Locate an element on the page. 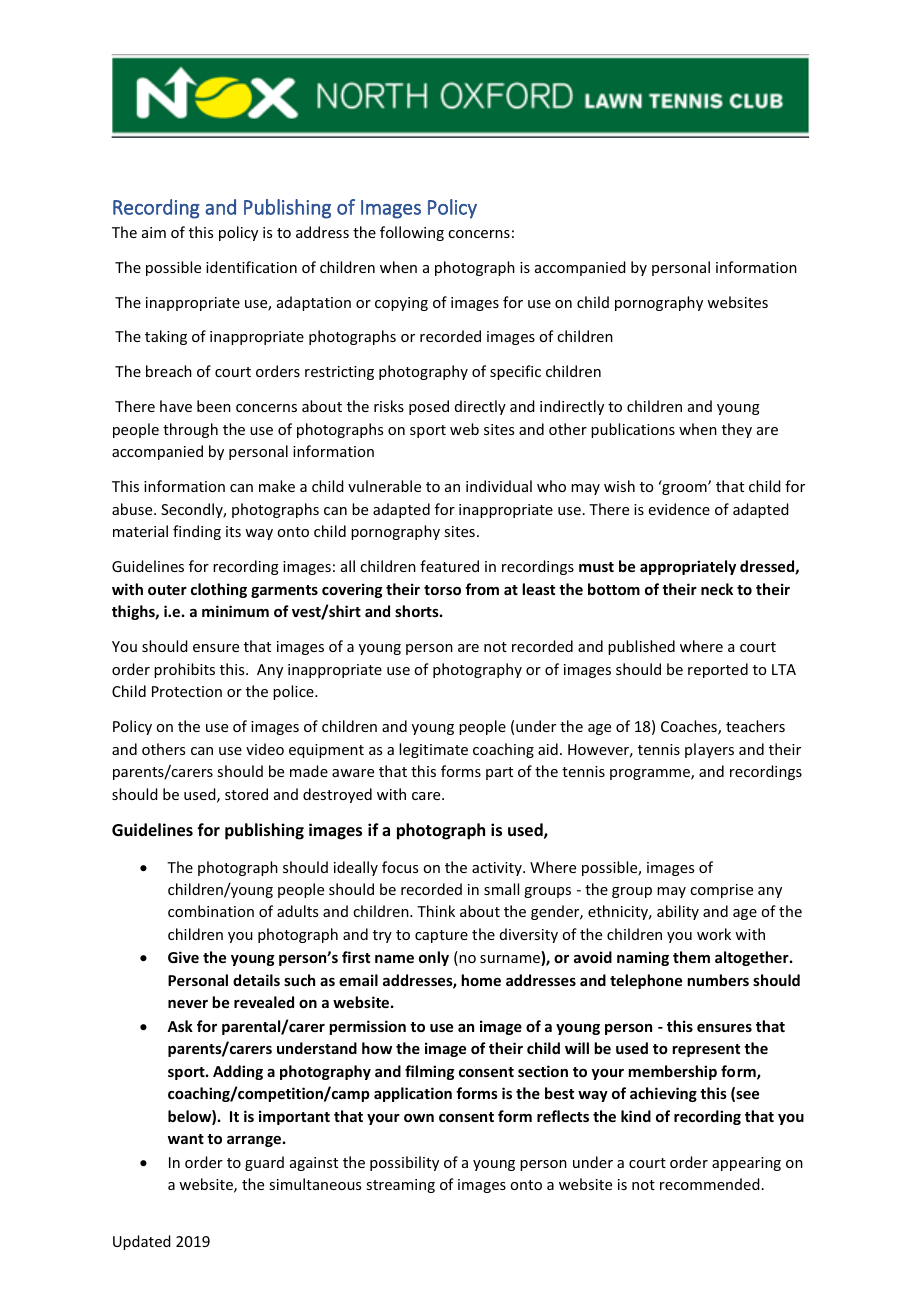  following is located at coordinates (412, 233).
